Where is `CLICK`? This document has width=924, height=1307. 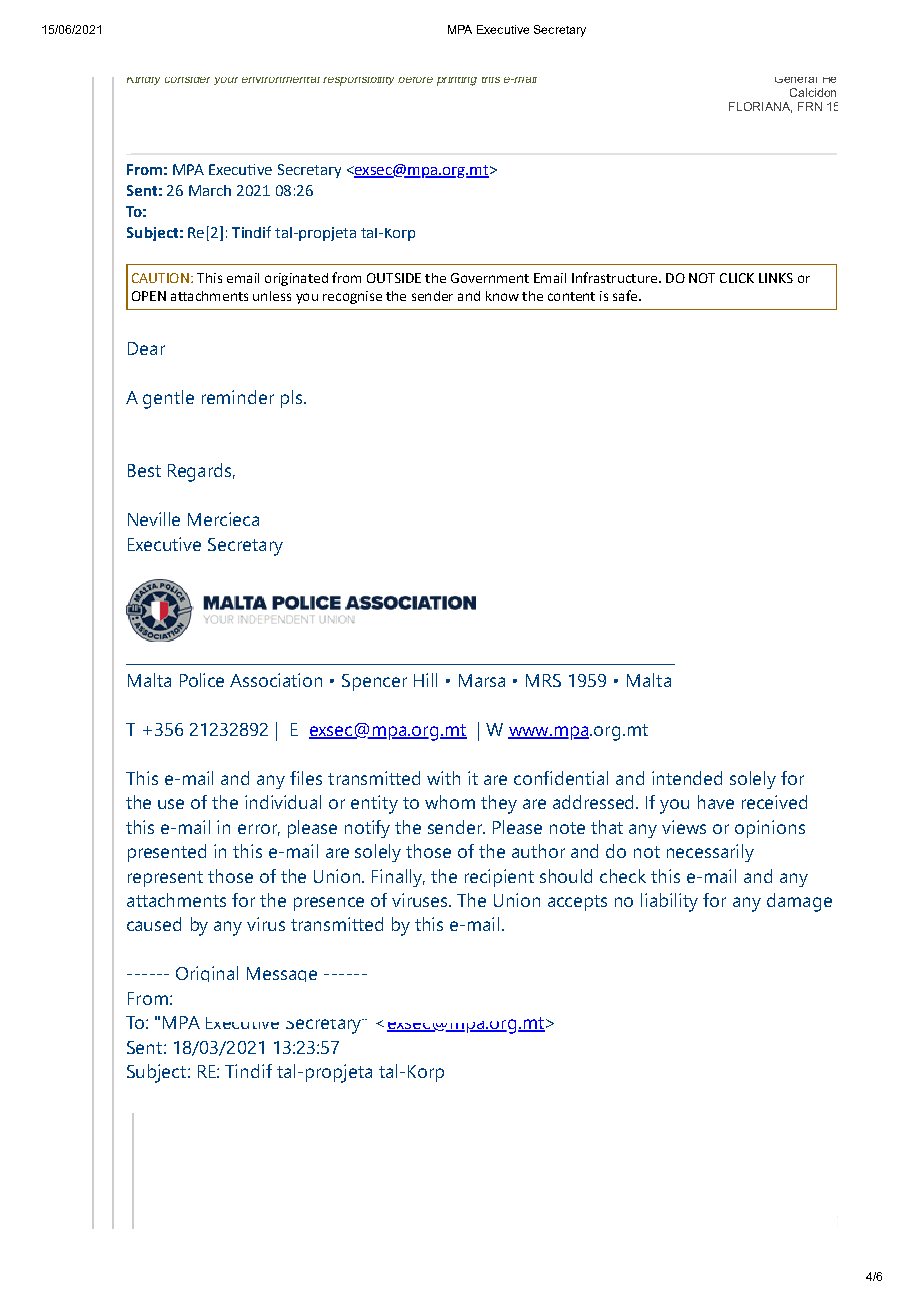 CLICK is located at coordinates (737, 278).
